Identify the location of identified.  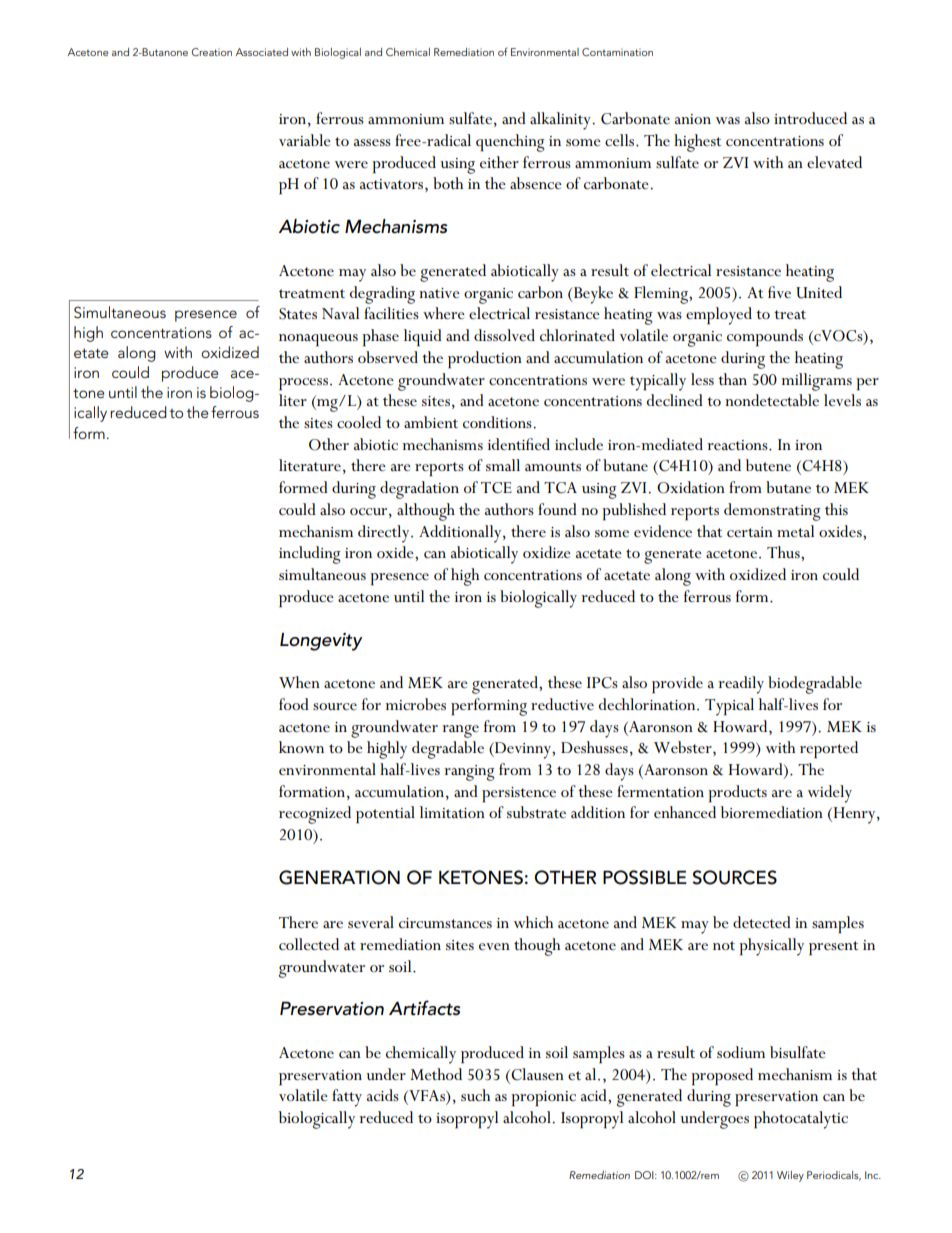
(519, 444).
